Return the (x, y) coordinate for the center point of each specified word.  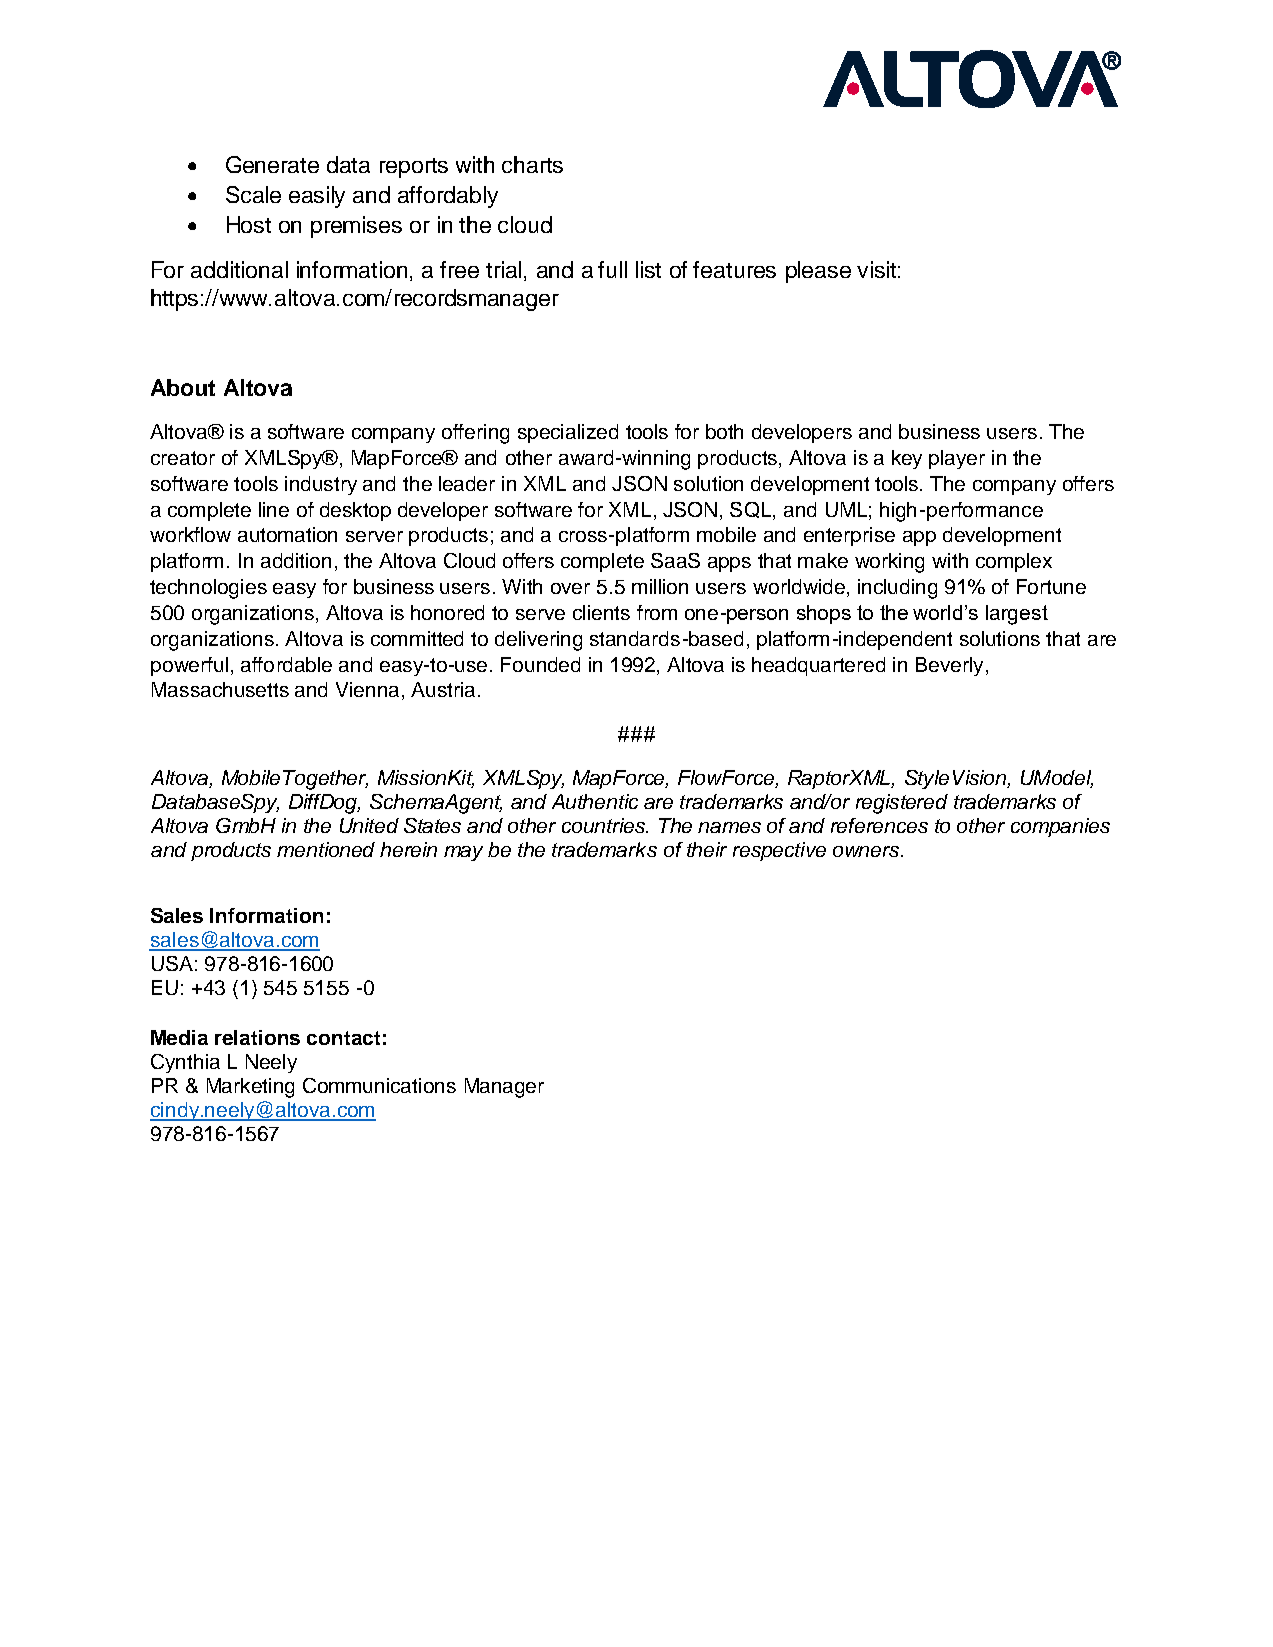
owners (867, 851)
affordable (286, 664)
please (818, 272)
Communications (379, 1085)
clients (601, 612)
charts (532, 164)
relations (257, 1037)
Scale (253, 194)
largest (1017, 615)
